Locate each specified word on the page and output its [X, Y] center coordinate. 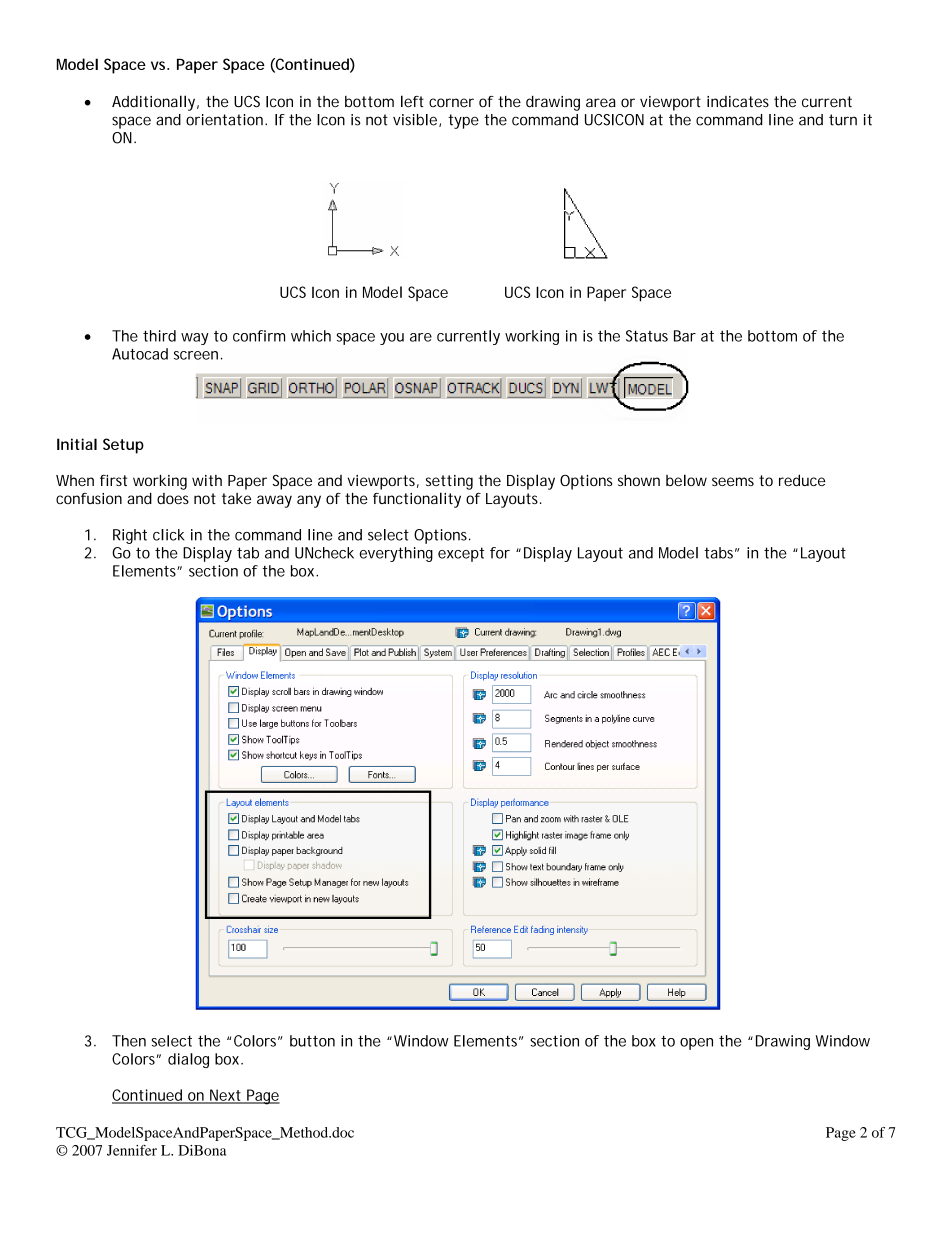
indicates [738, 102]
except [461, 554]
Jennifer [132, 1150]
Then [129, 1041]
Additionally [155, 103]
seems [733, 481]
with [207, 480]
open [696, 1044]
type [463, 121]
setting [449, 482]
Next [226, 1096]
